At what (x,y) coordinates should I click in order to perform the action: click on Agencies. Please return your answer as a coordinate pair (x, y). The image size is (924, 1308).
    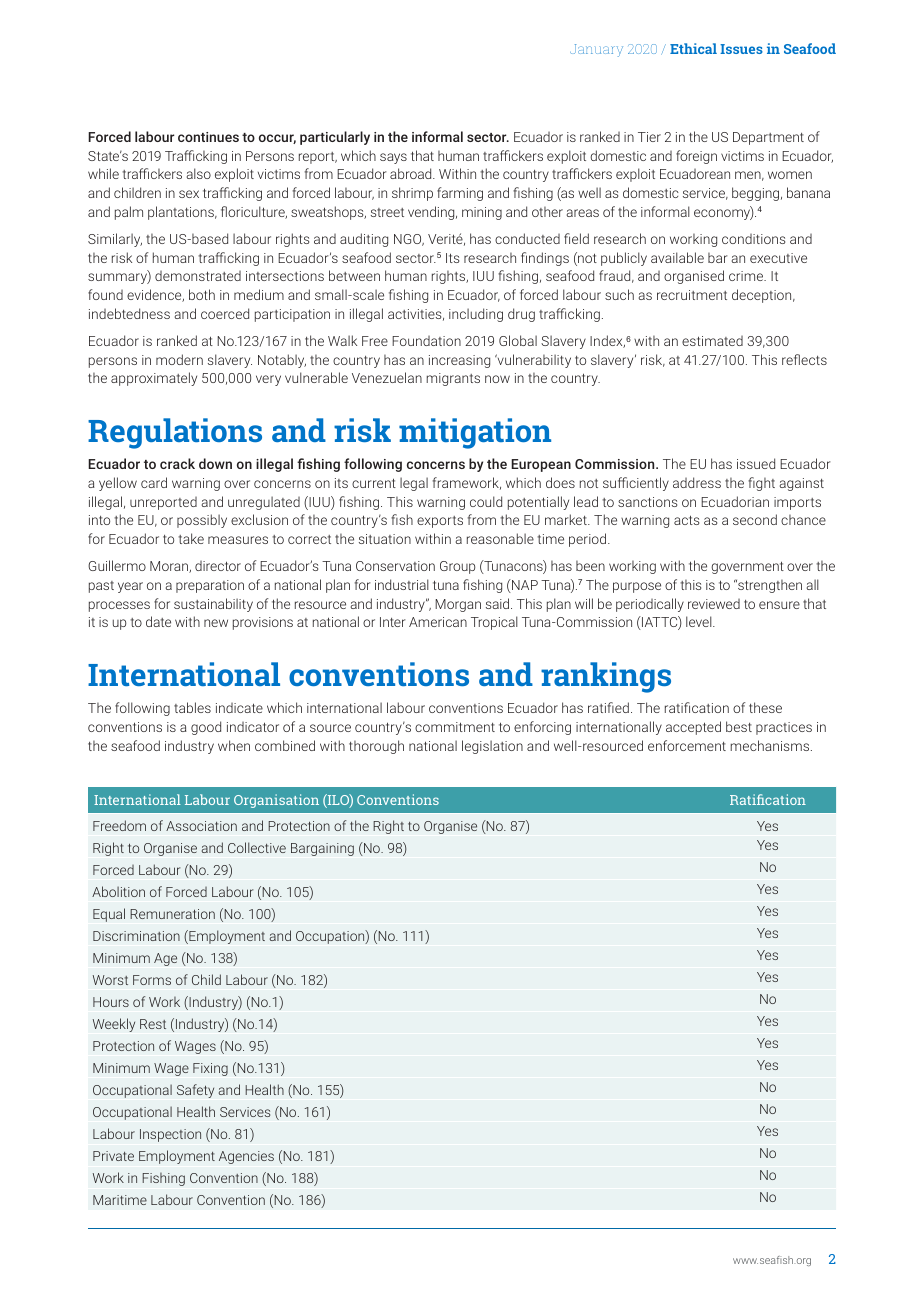
    Looking at the image, I should click on (246, 1157).
